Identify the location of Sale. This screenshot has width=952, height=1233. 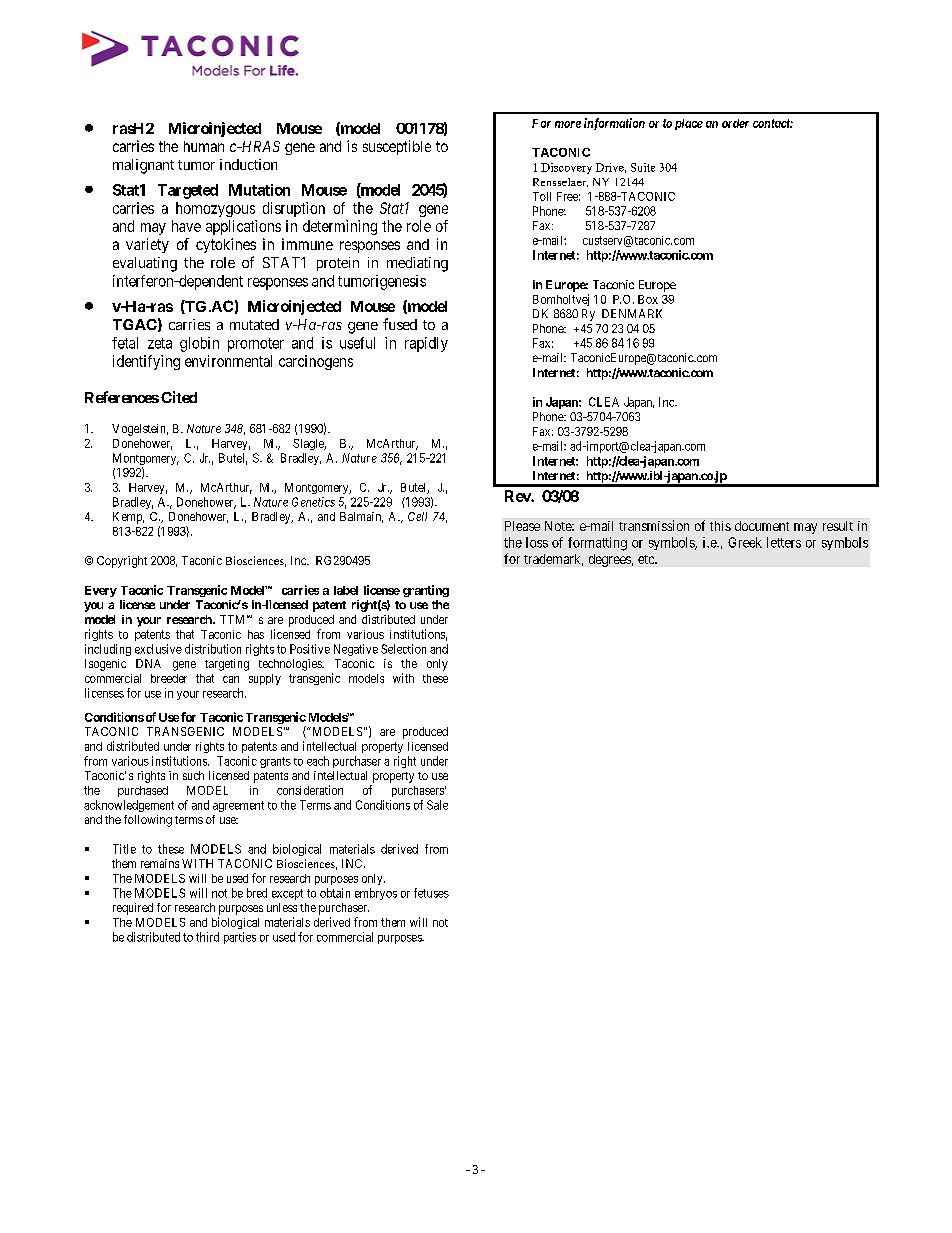
(437, 805).
